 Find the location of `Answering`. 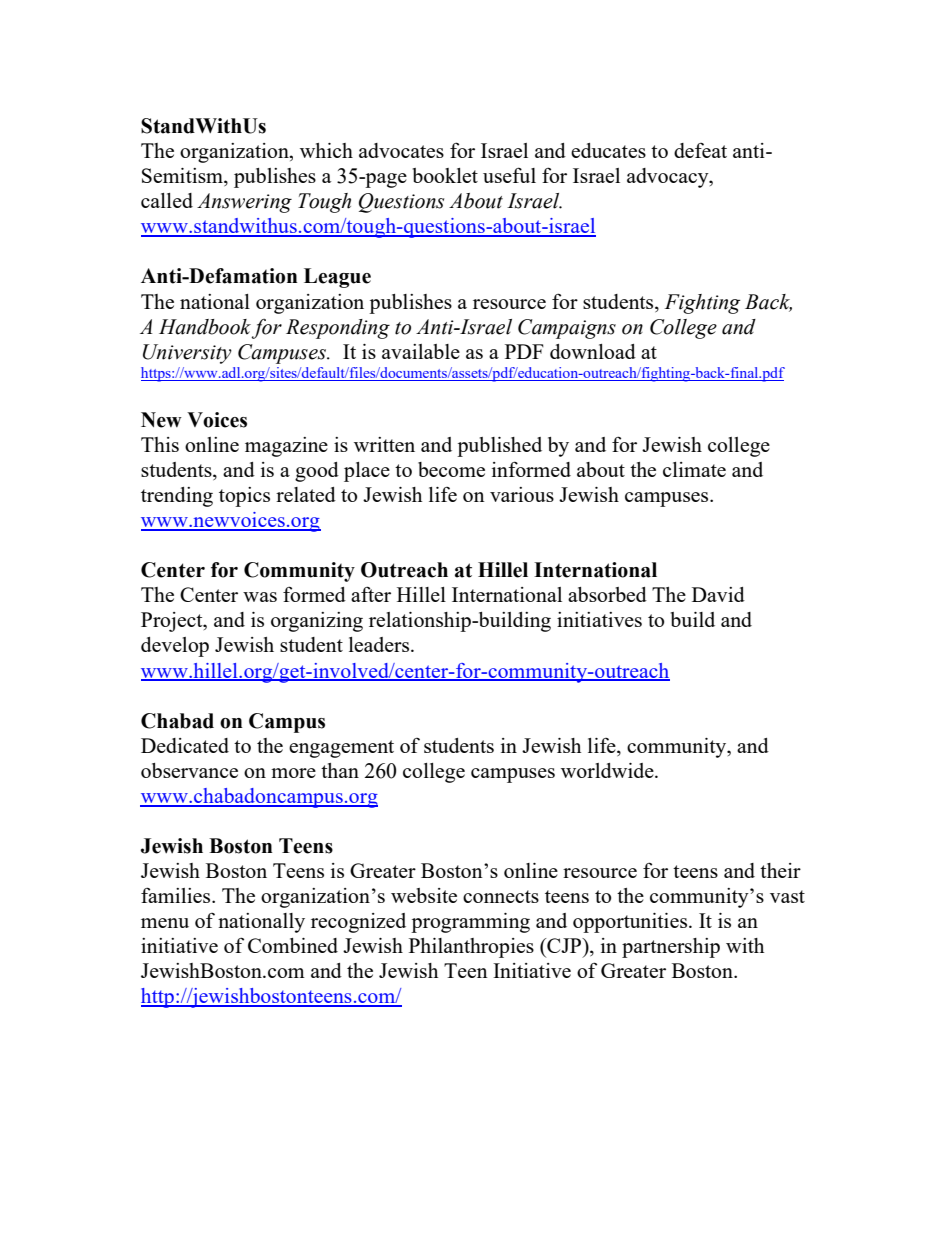

Answering is located at coordinates (244, 203).
